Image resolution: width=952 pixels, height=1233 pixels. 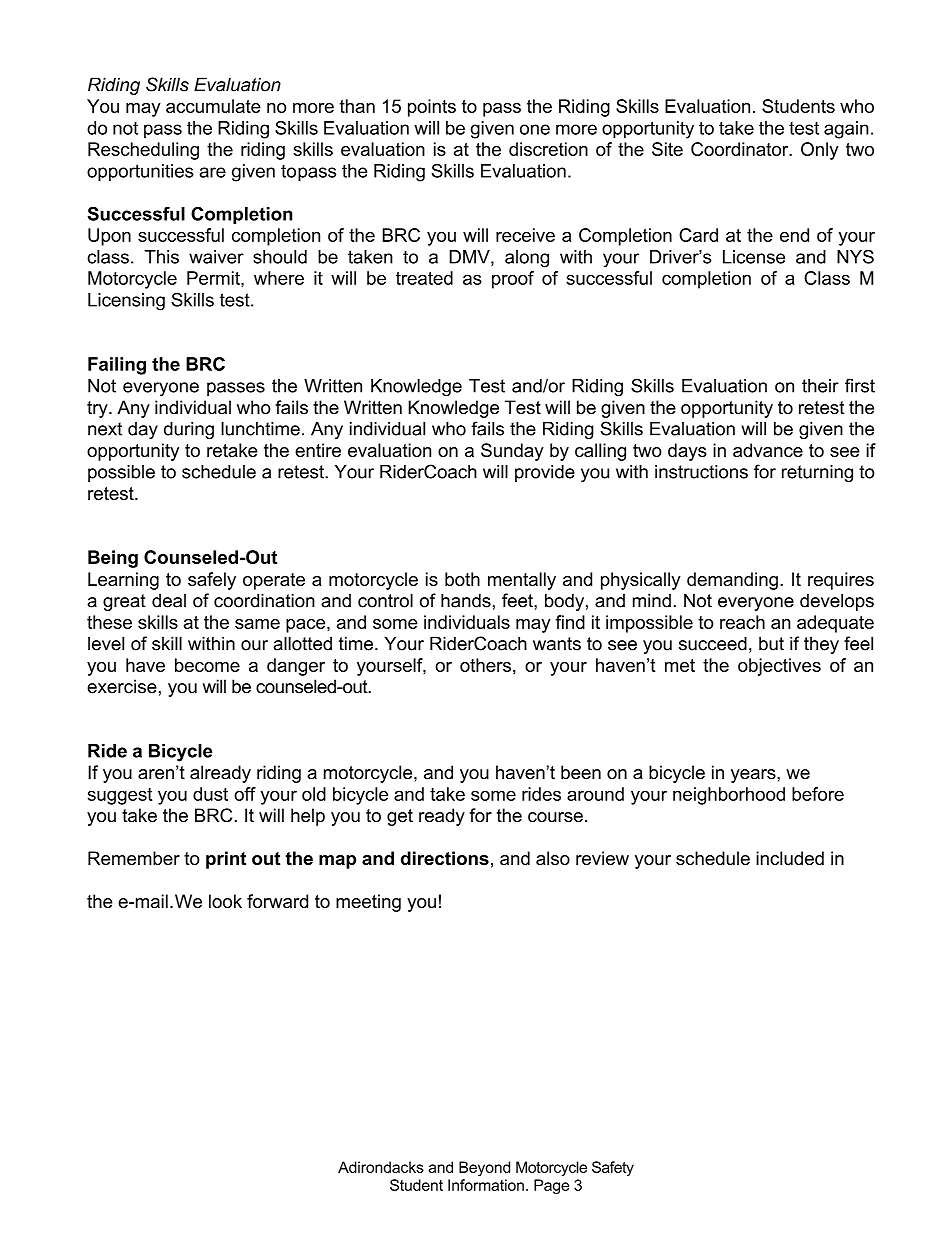 I want to click on directions, so click(x=445, y=858).
